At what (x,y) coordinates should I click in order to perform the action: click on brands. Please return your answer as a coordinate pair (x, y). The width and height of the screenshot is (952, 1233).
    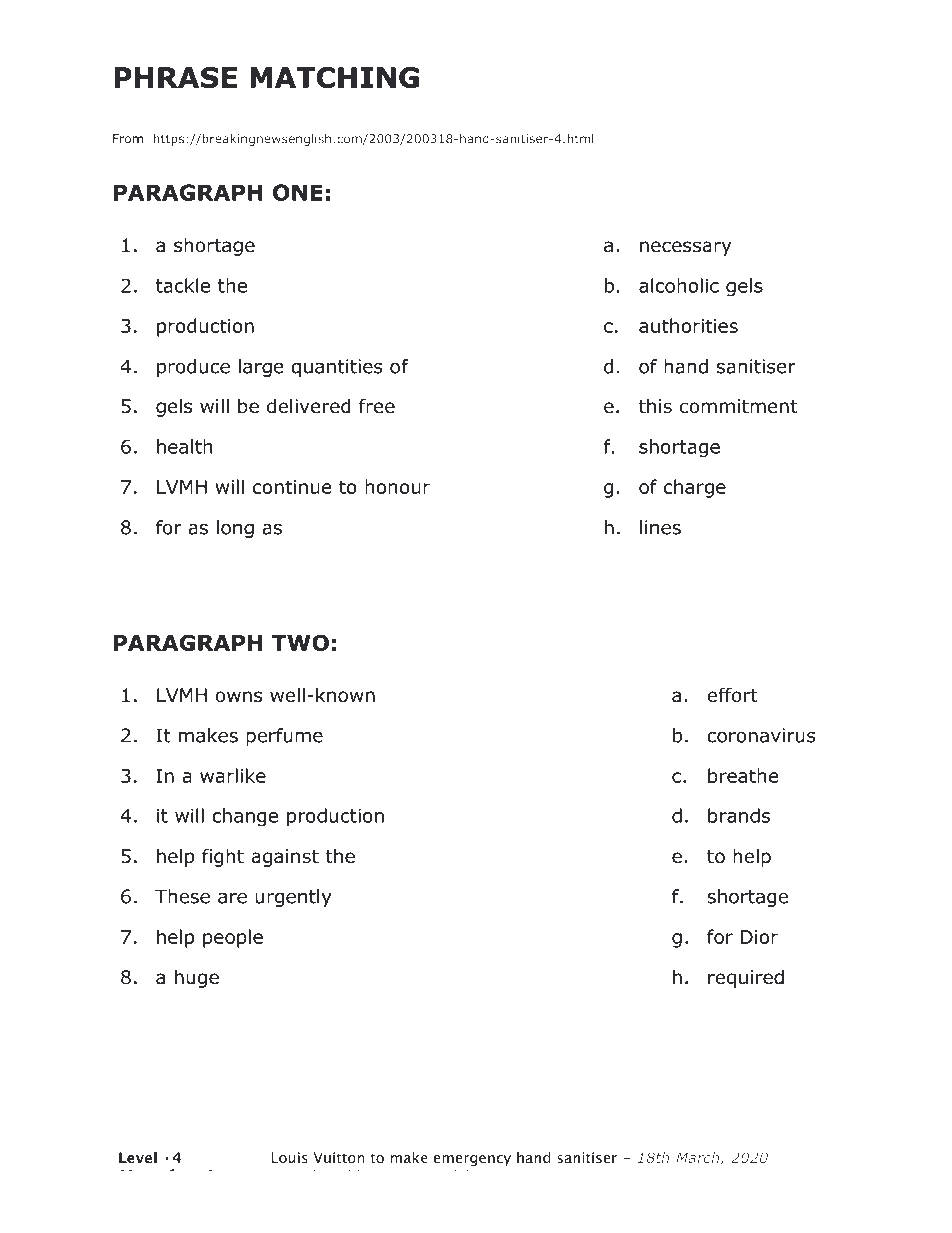
    Looking at the image, I should click on (739, 815).
